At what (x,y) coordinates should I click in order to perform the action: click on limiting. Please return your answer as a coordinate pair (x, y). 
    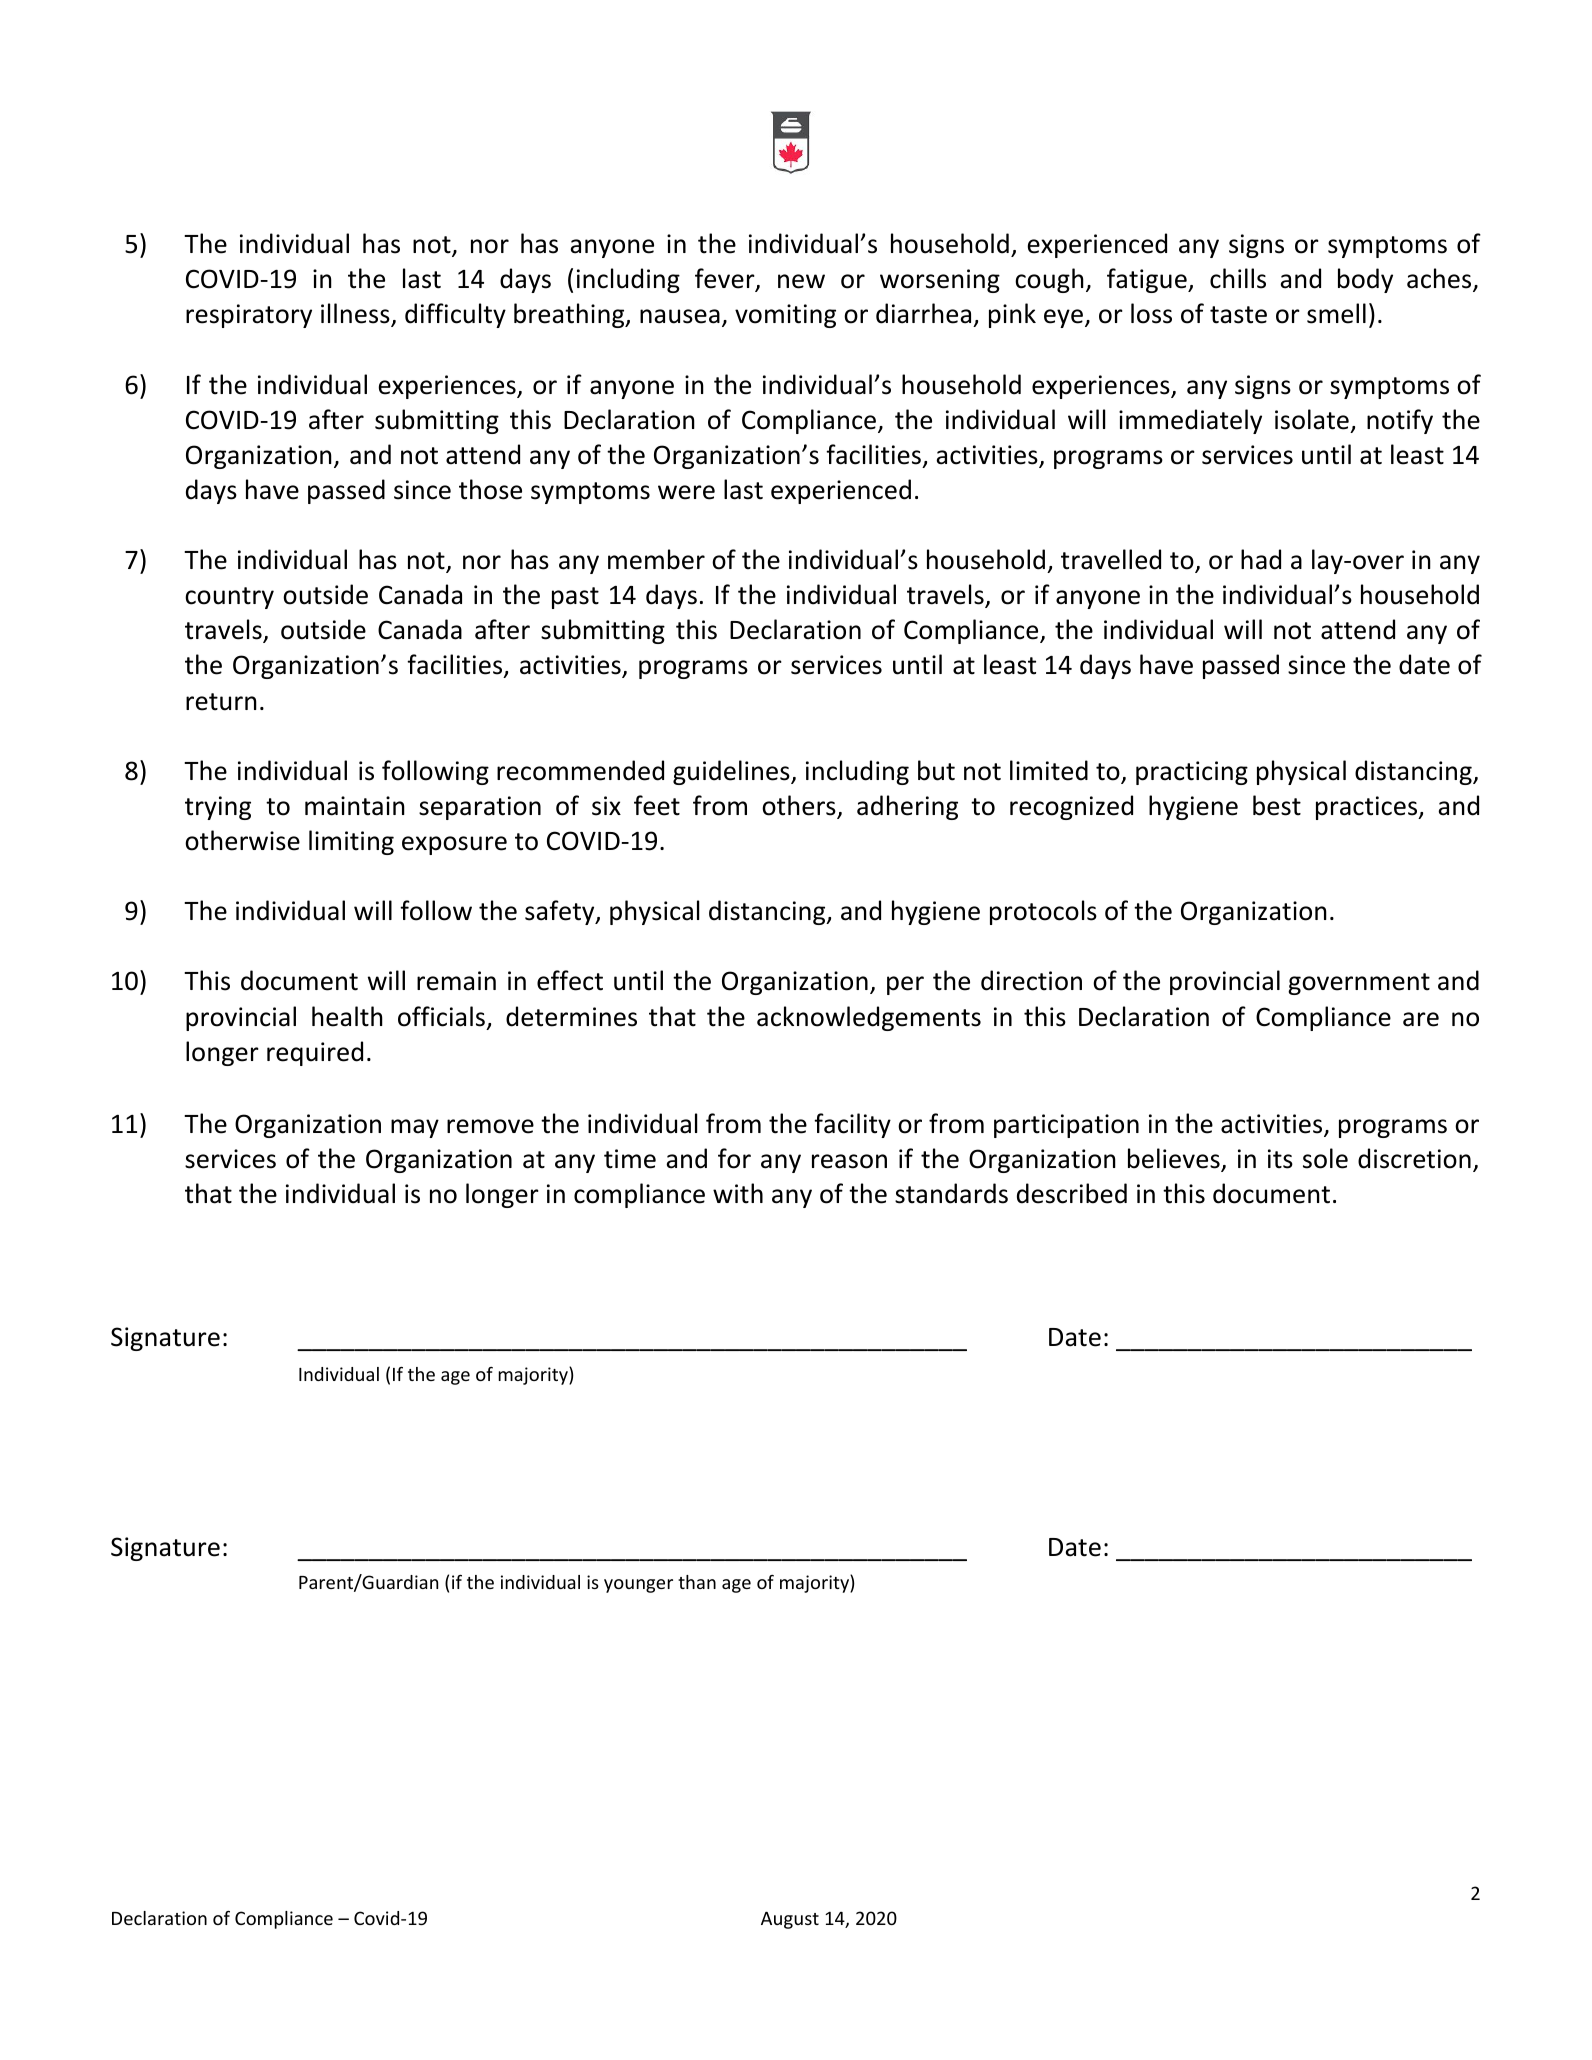
    Looking at the image, I should click on (351, 842).
